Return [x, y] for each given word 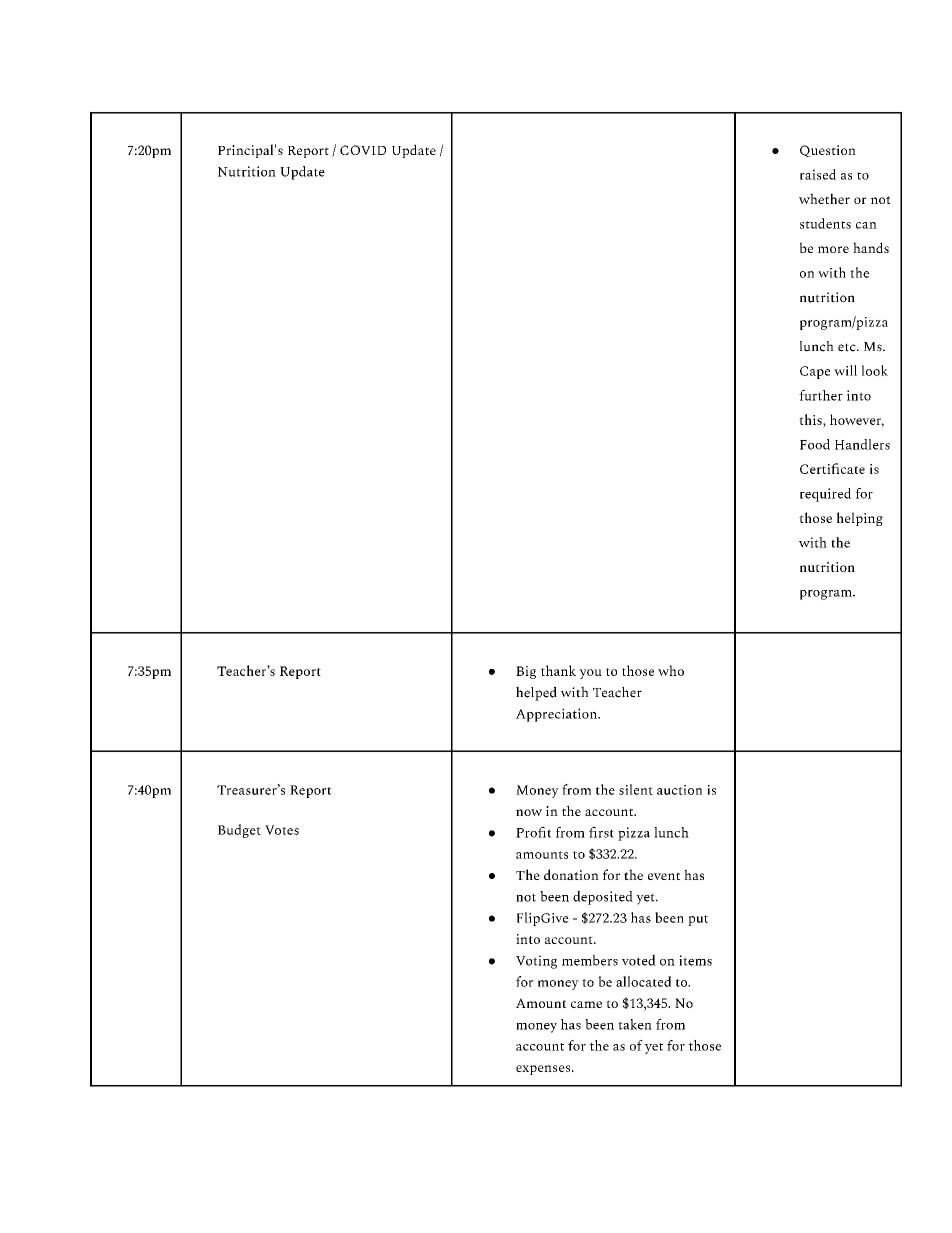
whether [824, 198]
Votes [282, 830]
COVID [363, 150]
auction [679, 790]
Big [526, 672]
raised [818, 174]
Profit [533, 832]
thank [558, 670]
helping [860, 519]
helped [536, 693]
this [811, 419]
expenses [544, 1070]
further [821, 395]
